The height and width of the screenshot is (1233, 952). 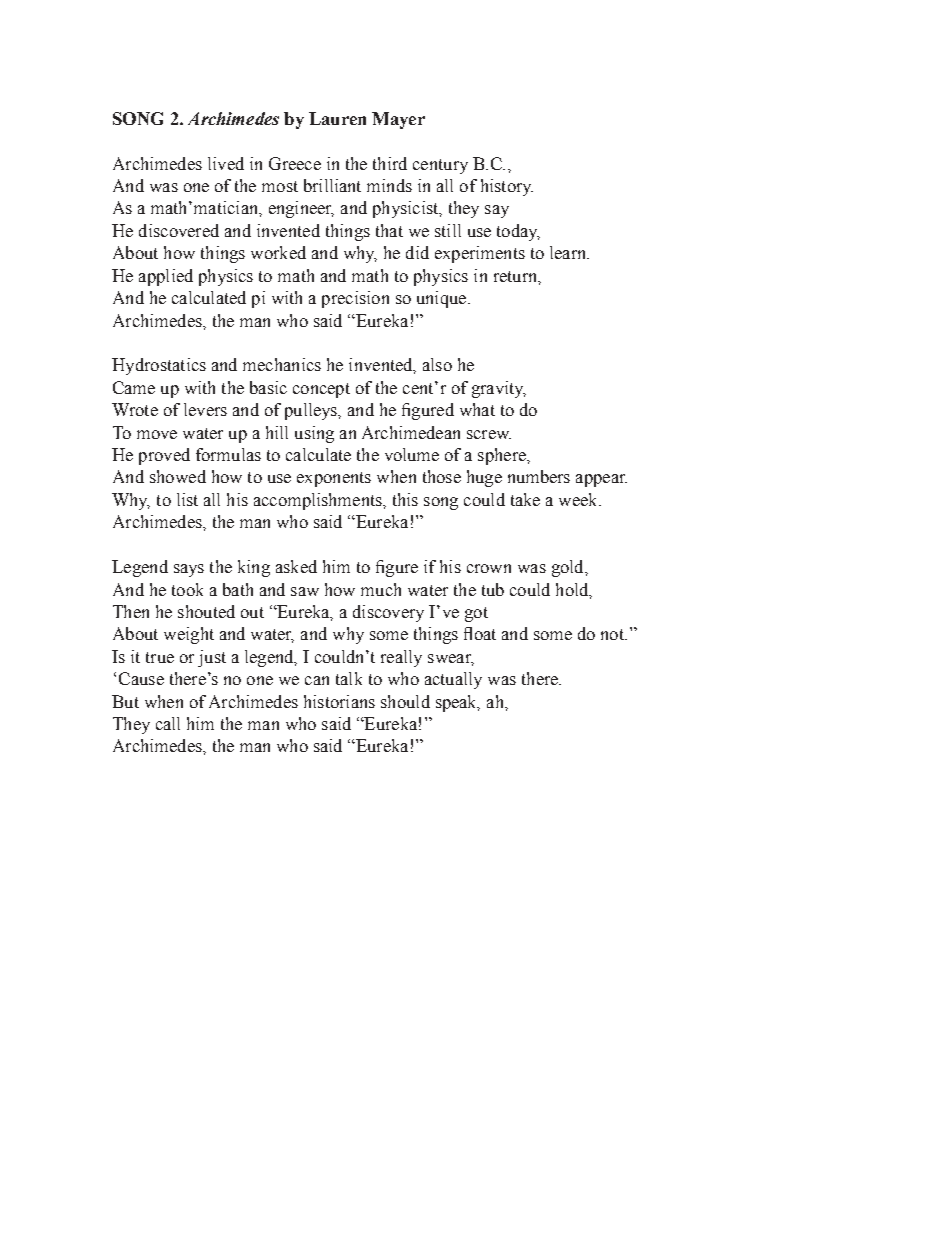 What do you see at coordinates (489, 434) in the screenshot?
I see `screw` at bounding box center [489, 434].
